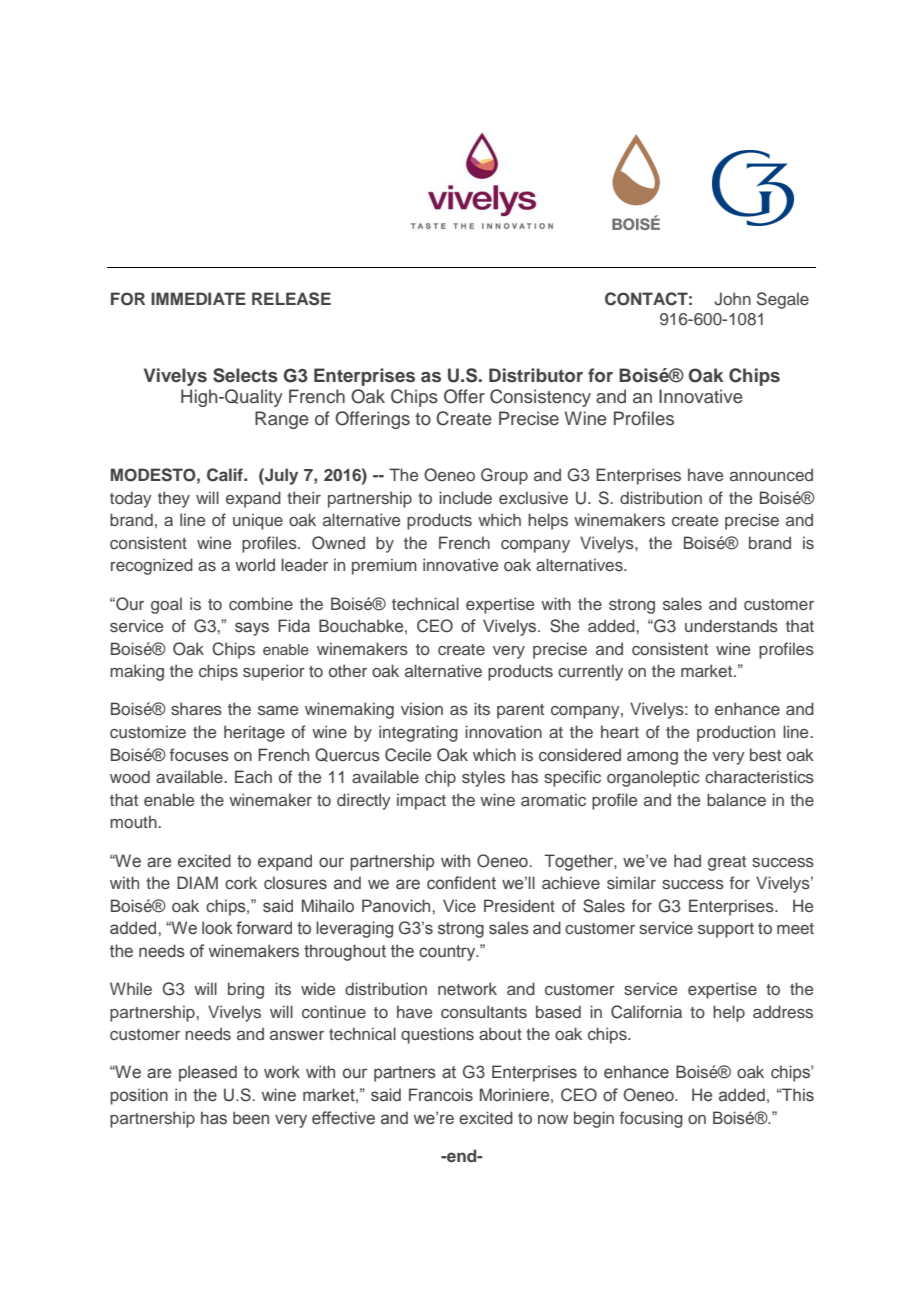  What do you see at coordinates (441, 1095) in the screenshot?
I see `Francois` at bounding box center [441, 1095].
